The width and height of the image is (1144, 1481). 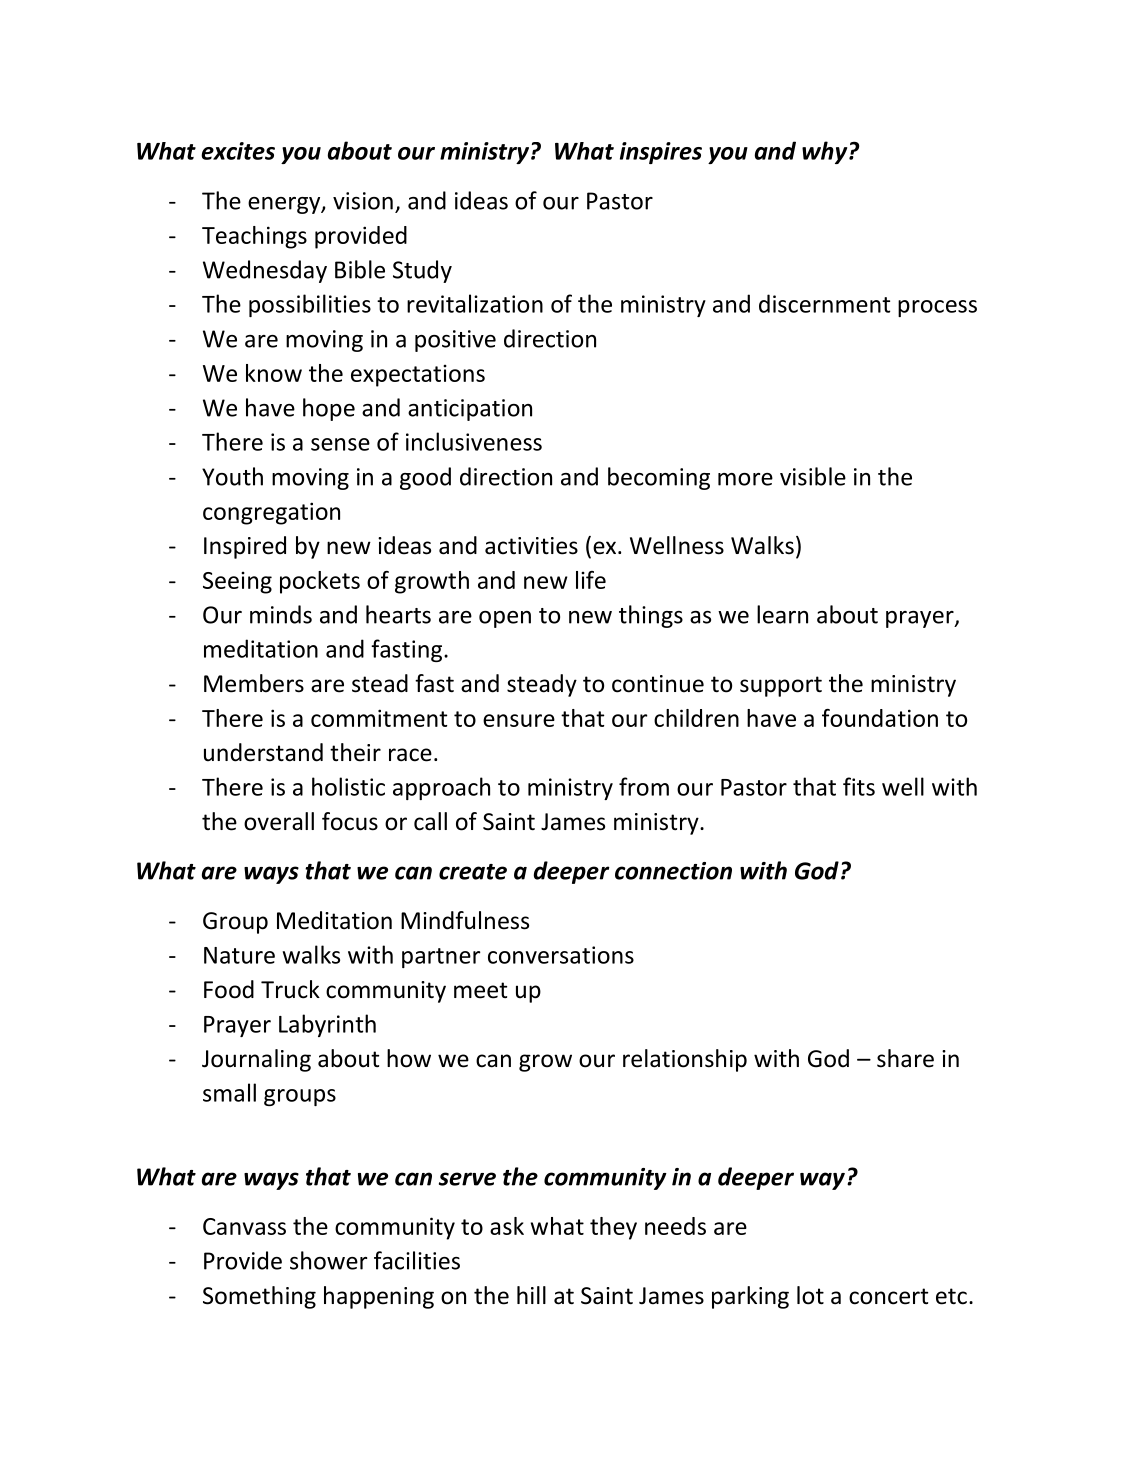 I want to click on visible, so click(x=813, y=476).
